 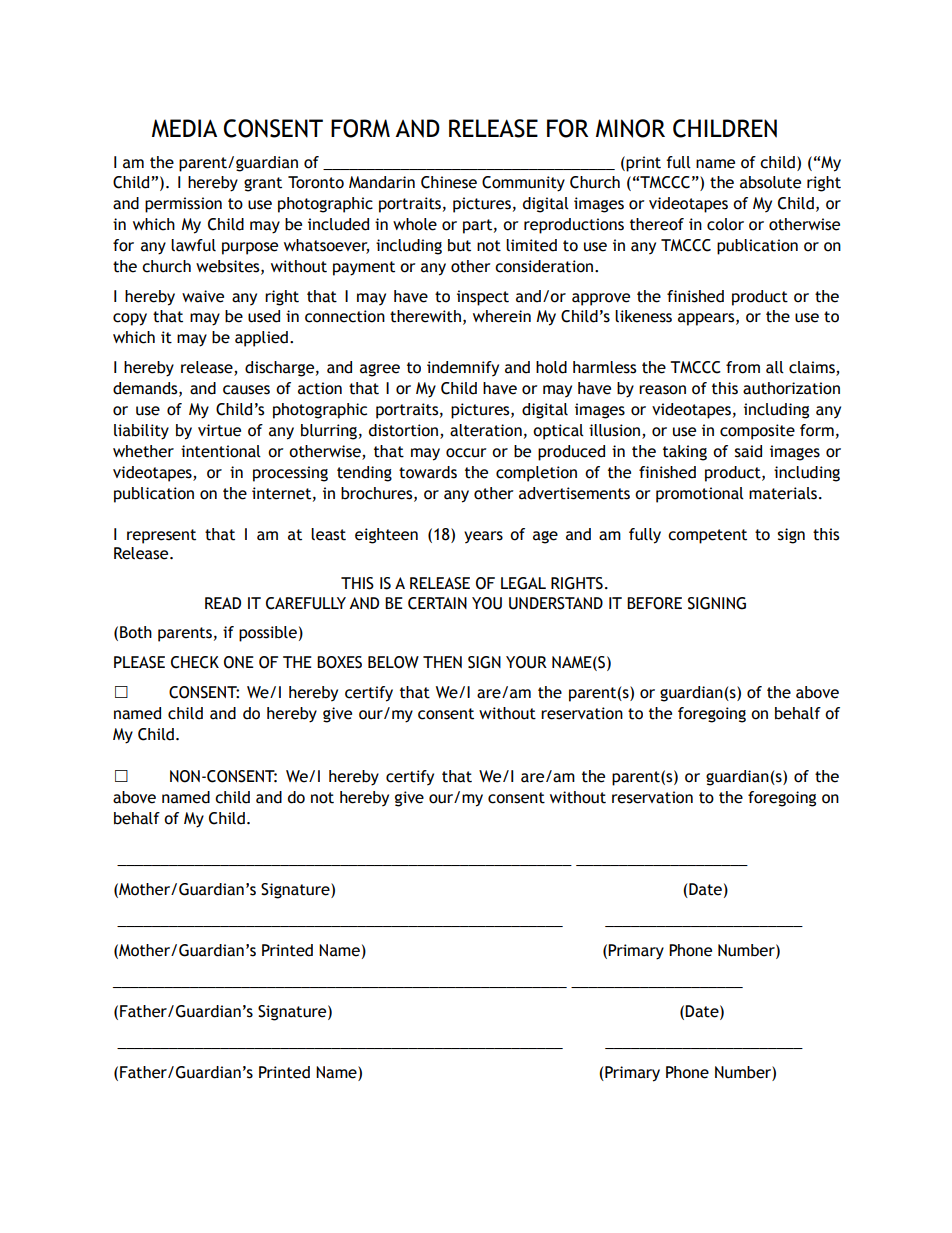 I want to click on MEDIA, so click(x=184, y=128).
